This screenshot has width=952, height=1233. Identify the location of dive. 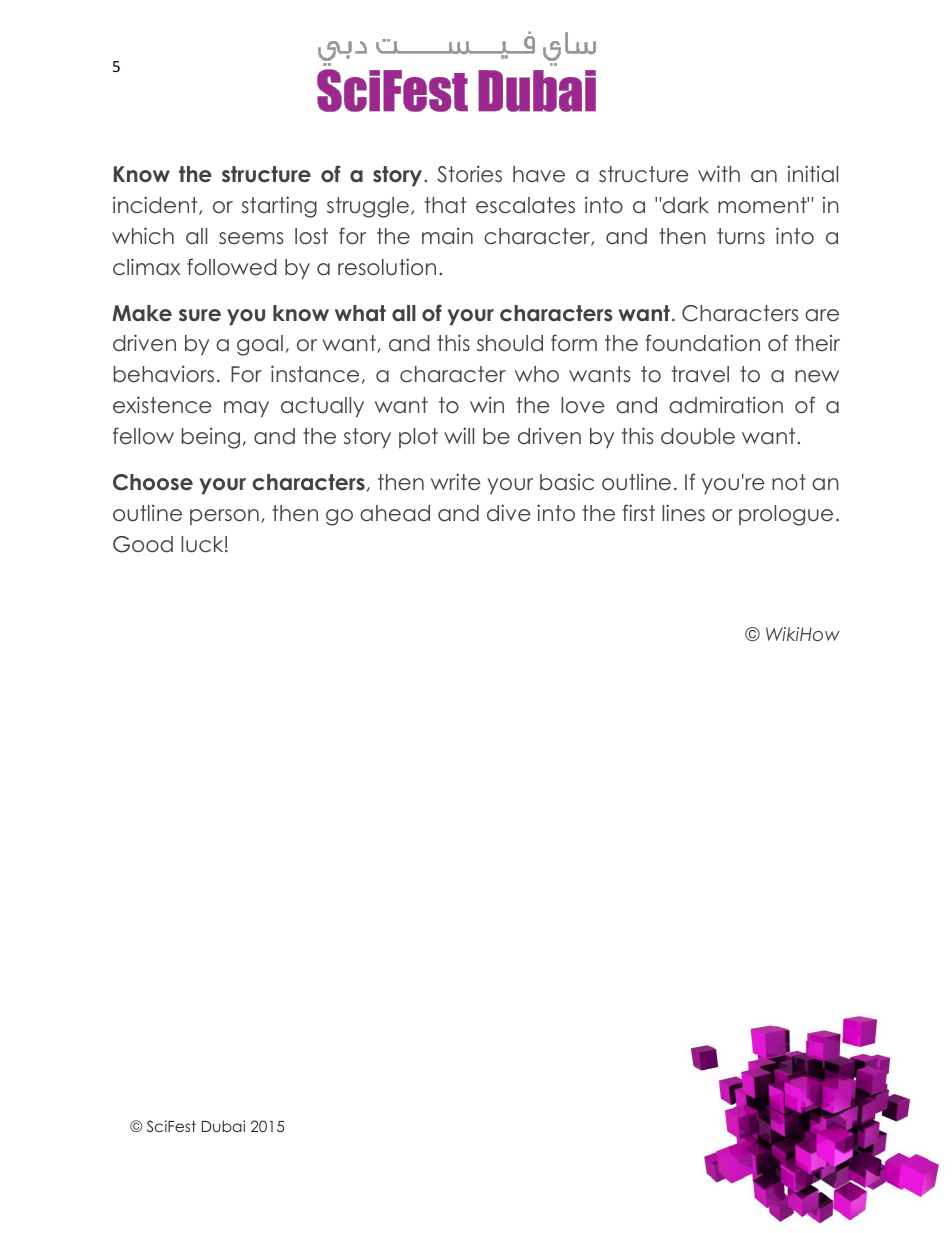
(509, 513).
